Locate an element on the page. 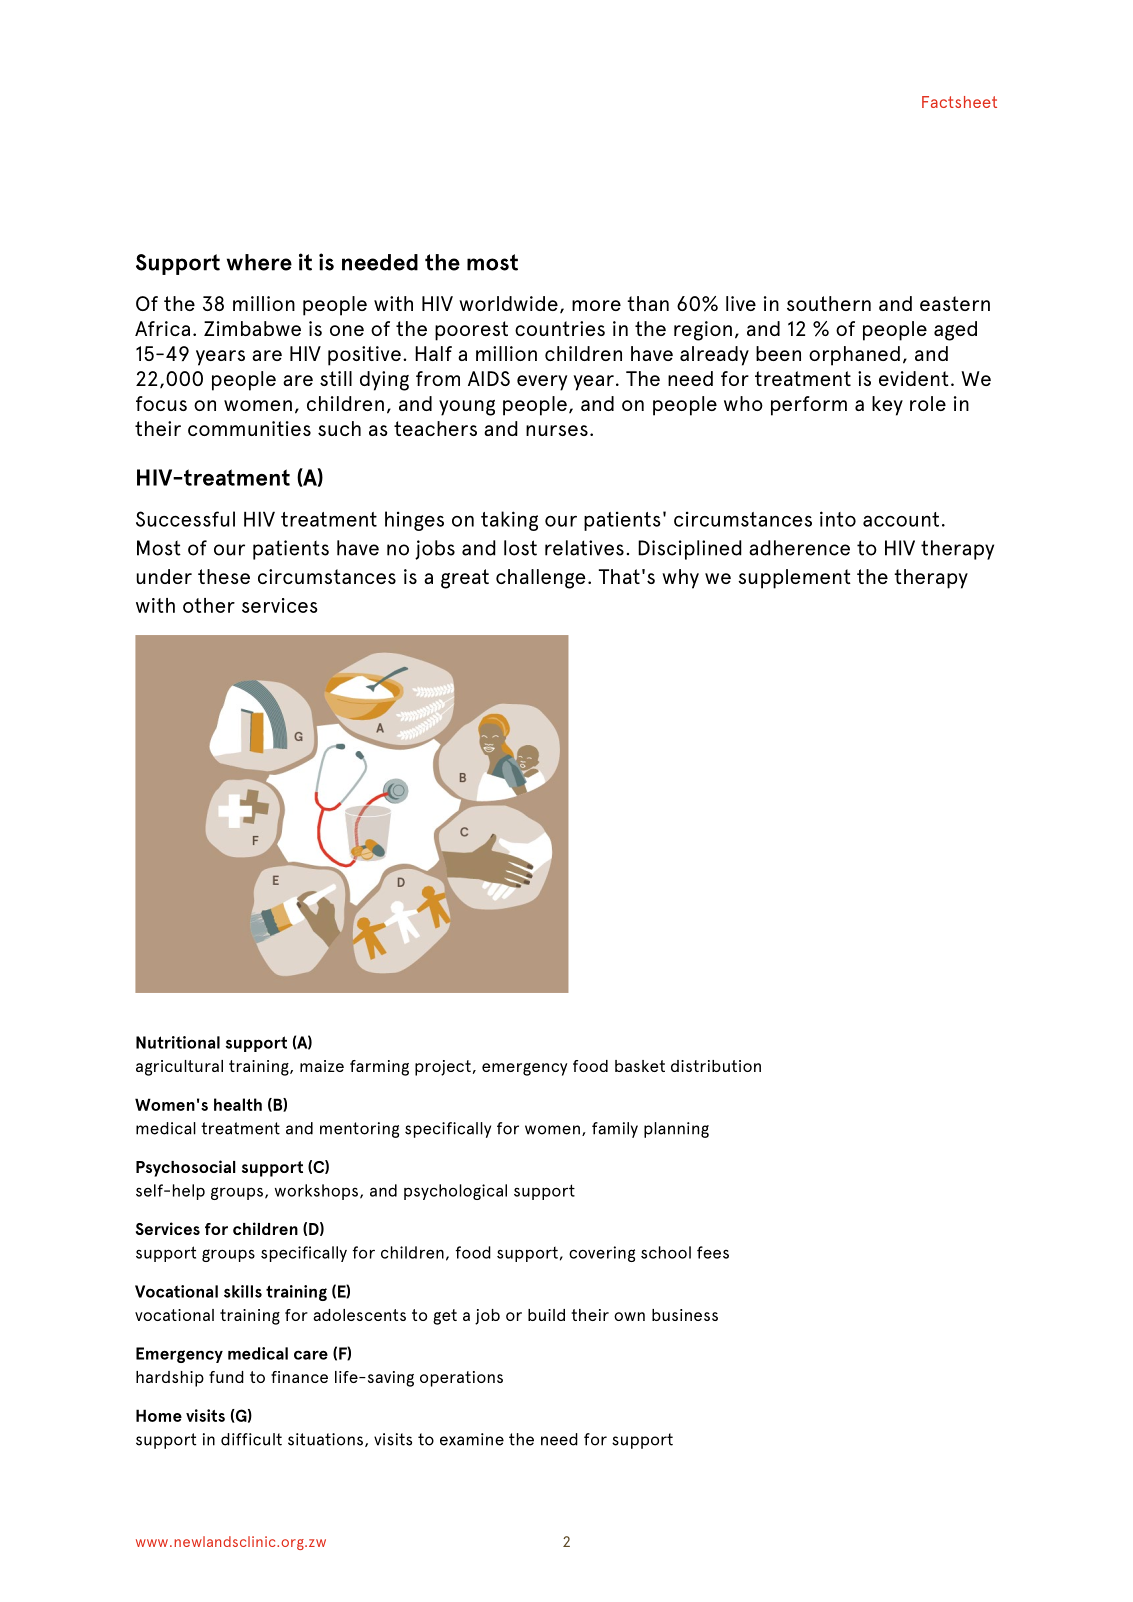 Image resolution: width=1133 pixels, height=1602 pixels. challenge is located at coordinates (541, 579).
